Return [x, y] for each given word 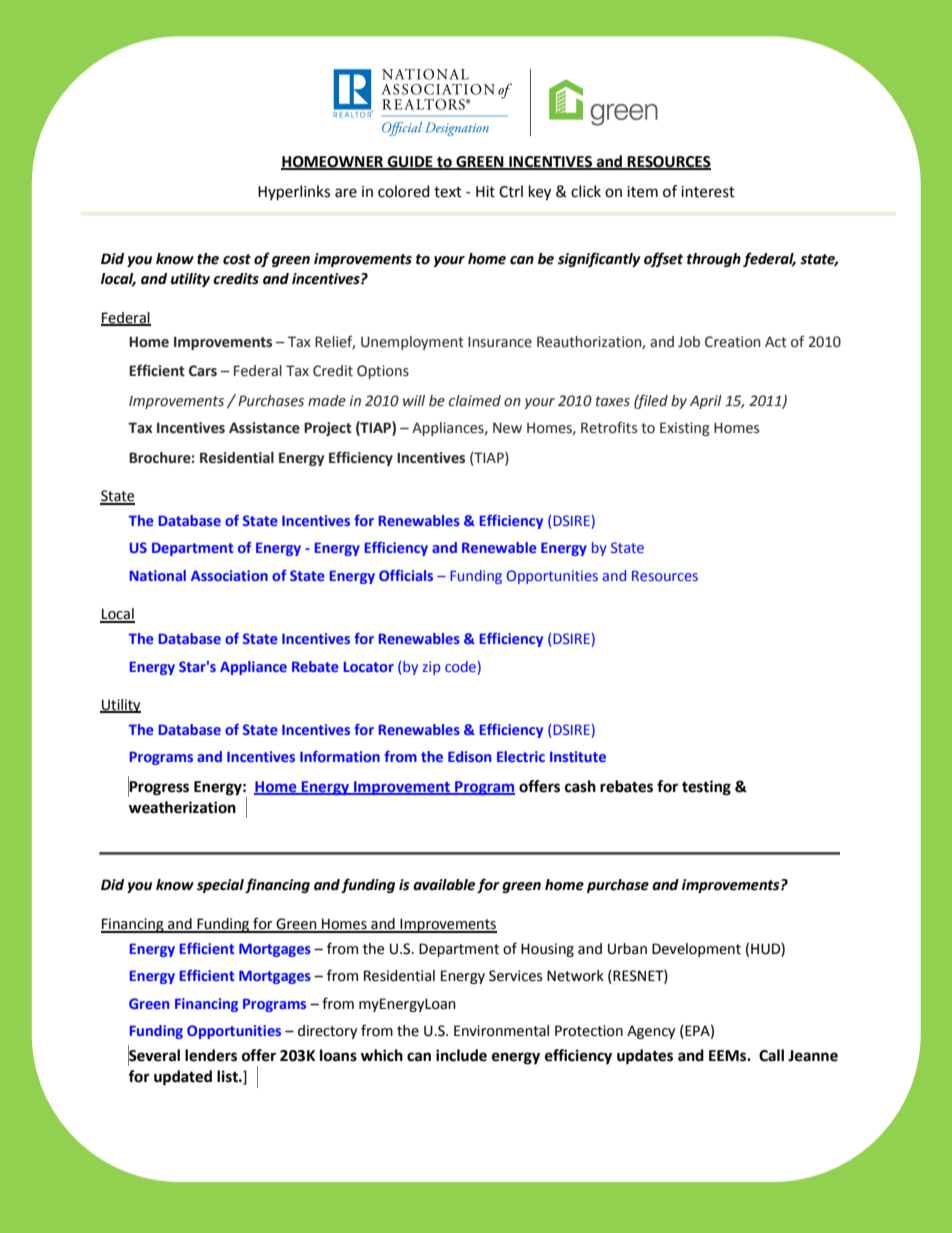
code [460, 666]
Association [229, 575]
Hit [485, 192]
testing [706, 788]
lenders [211, 1055]
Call [771, 1055]
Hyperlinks [294, 193]
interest [708, 192]
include [461, 1055]
